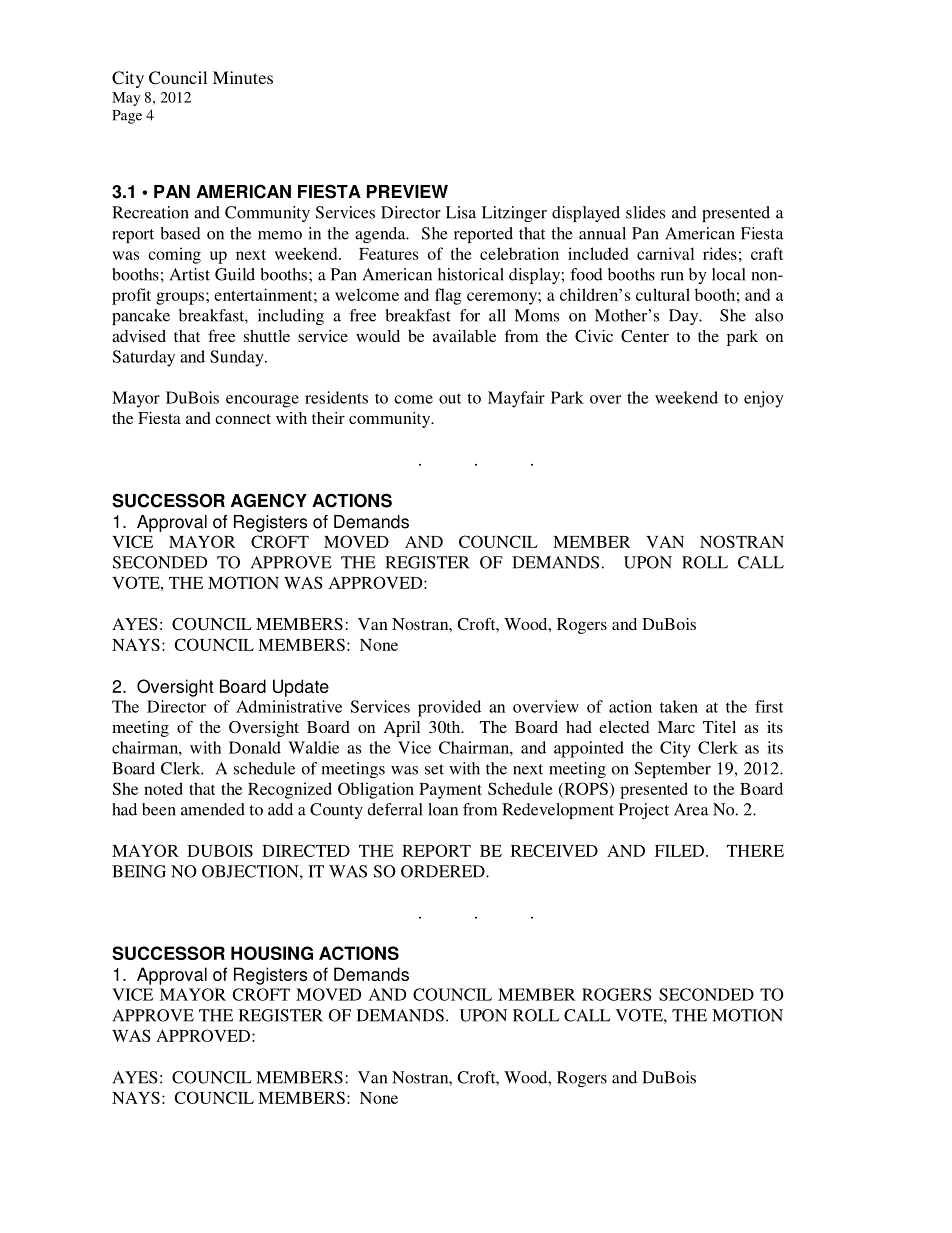  Describe the element at coordinates (444, 871) in the page. I see `ORDERED` at that location.
